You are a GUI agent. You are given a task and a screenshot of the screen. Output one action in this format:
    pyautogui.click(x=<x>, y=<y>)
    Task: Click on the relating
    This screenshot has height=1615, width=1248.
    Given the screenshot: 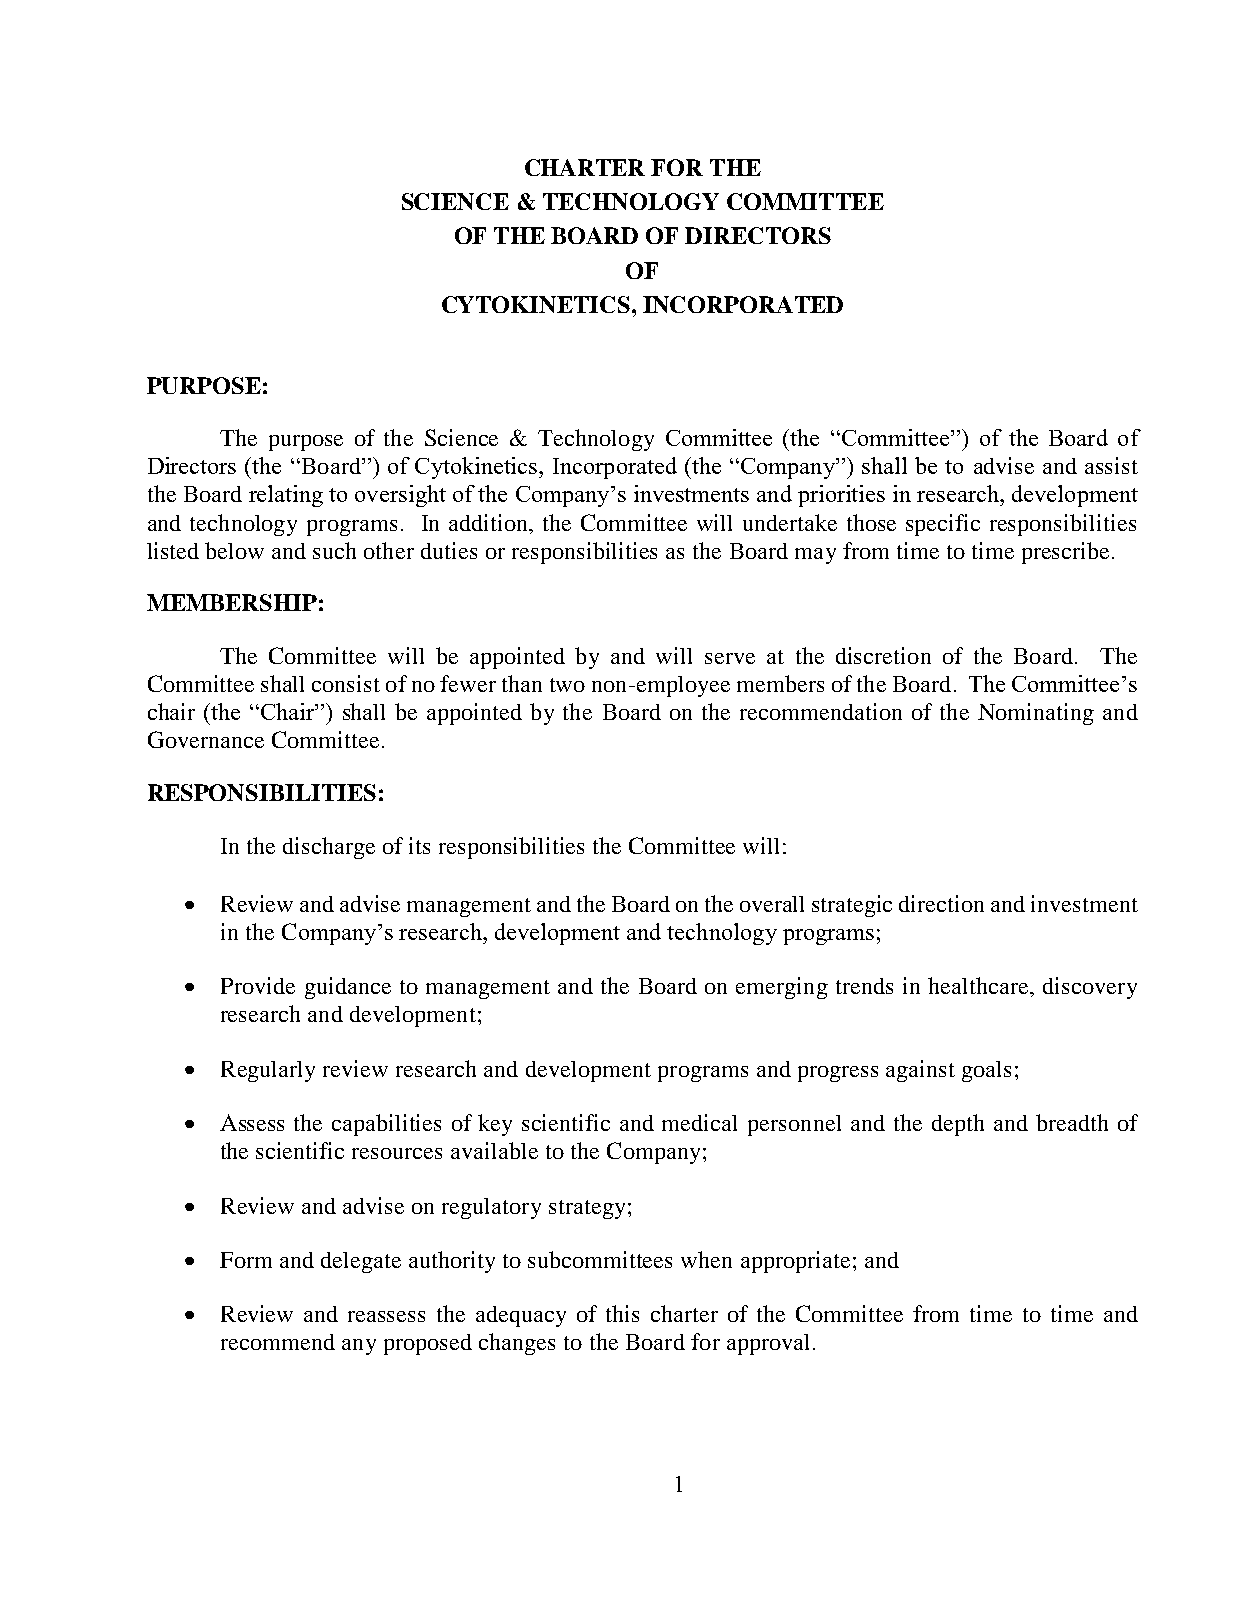 What is the action you would take?
    pyautogui.click(x=286, y=496)
